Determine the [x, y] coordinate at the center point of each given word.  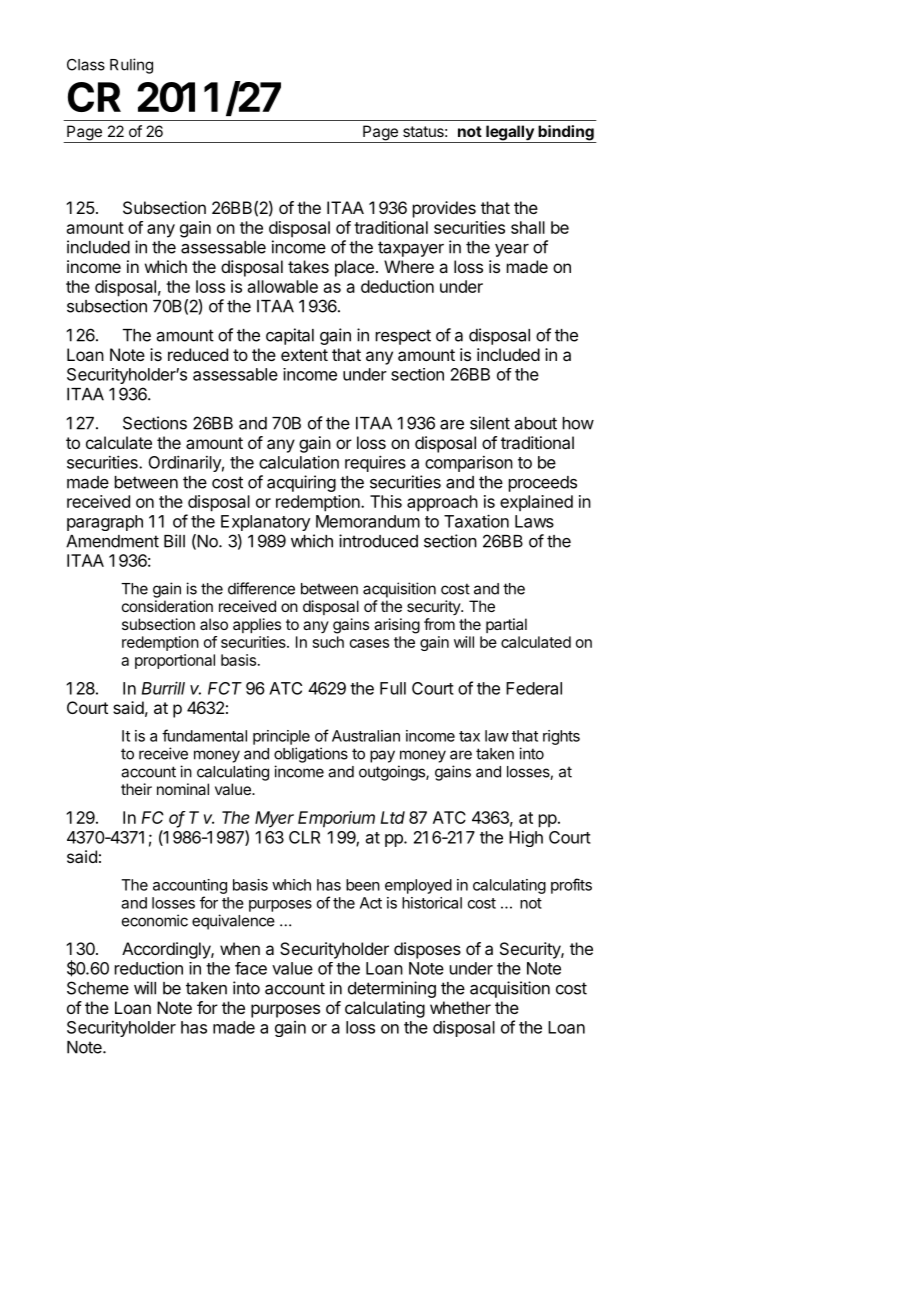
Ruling [131, 66]
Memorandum [368, 521]
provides [444, 209]
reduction [149, 968]
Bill [174, 541]
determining [392, 989]
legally [510, 134]
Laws [534, 521]
